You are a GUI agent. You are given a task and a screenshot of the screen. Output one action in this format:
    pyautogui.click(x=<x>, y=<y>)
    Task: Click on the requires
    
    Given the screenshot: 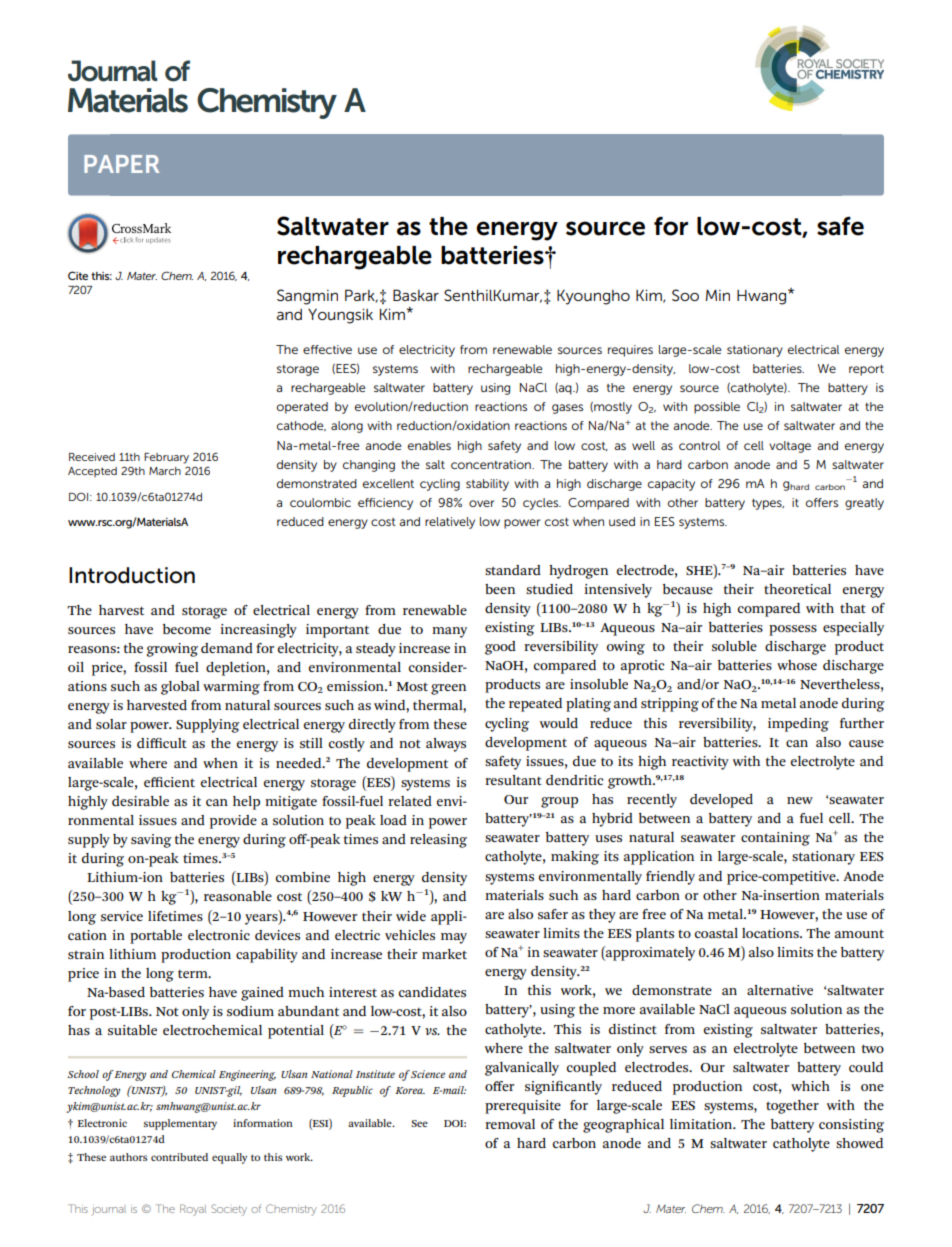 What is the action you would take?
    pyautogui.click(x=630, y=351)
